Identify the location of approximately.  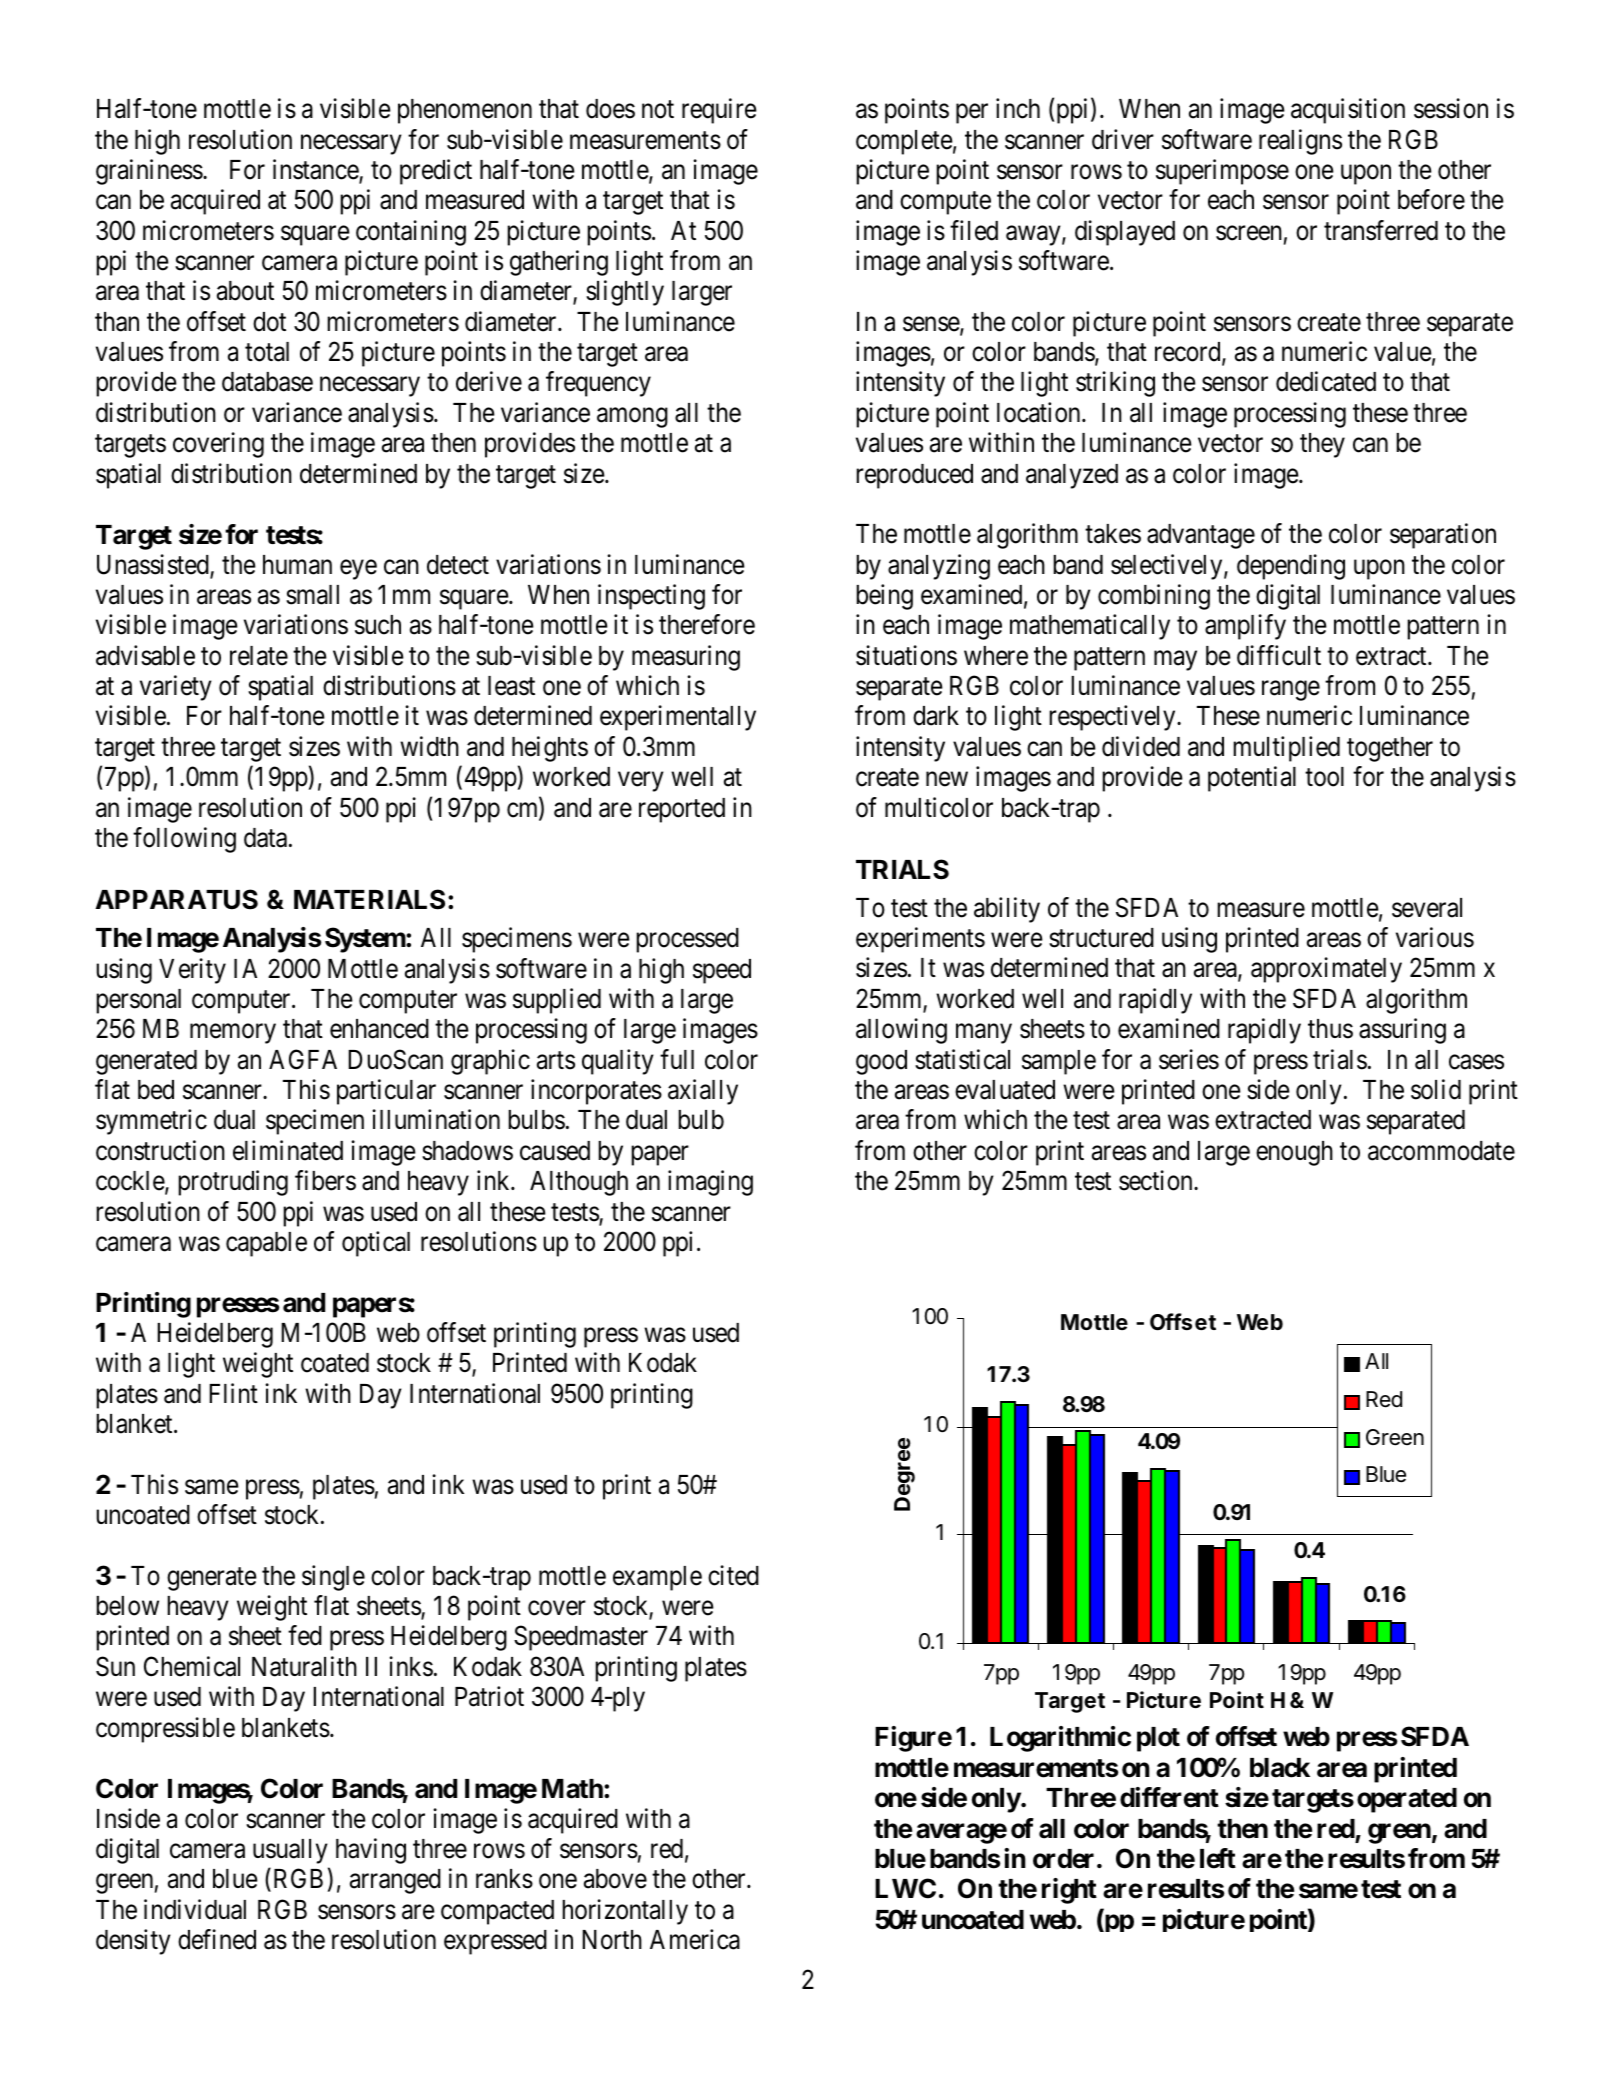
(1326, 970).
